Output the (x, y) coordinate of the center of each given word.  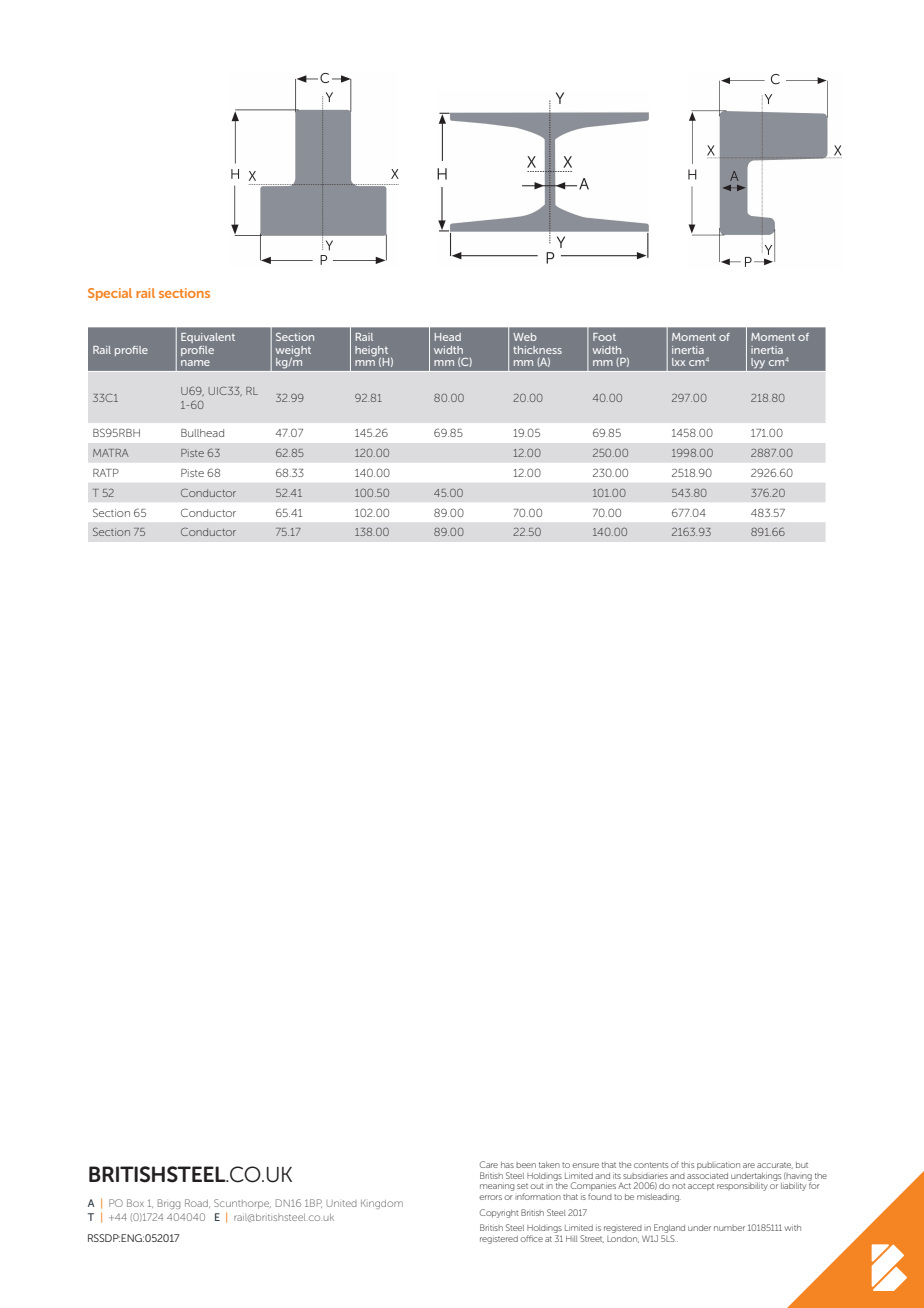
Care (489, 1164)
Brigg (169, 1204)
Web (525, 337)
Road (197, 1203)
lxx (678, 362)
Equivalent (208, 338)
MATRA (111, 453)
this (687, 1164)
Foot (604, 337)
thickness (537, 350)
